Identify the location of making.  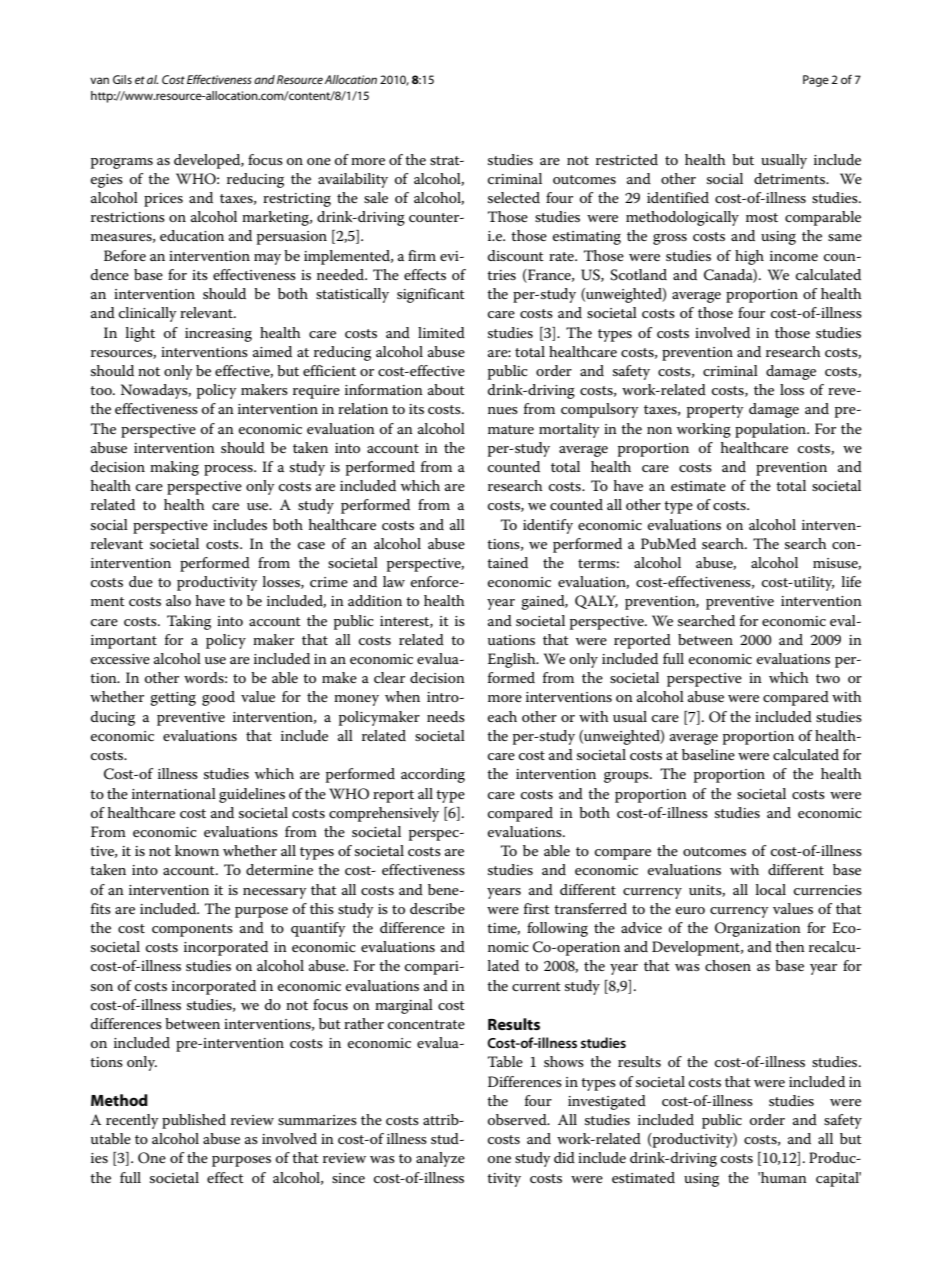
(174, 468).
